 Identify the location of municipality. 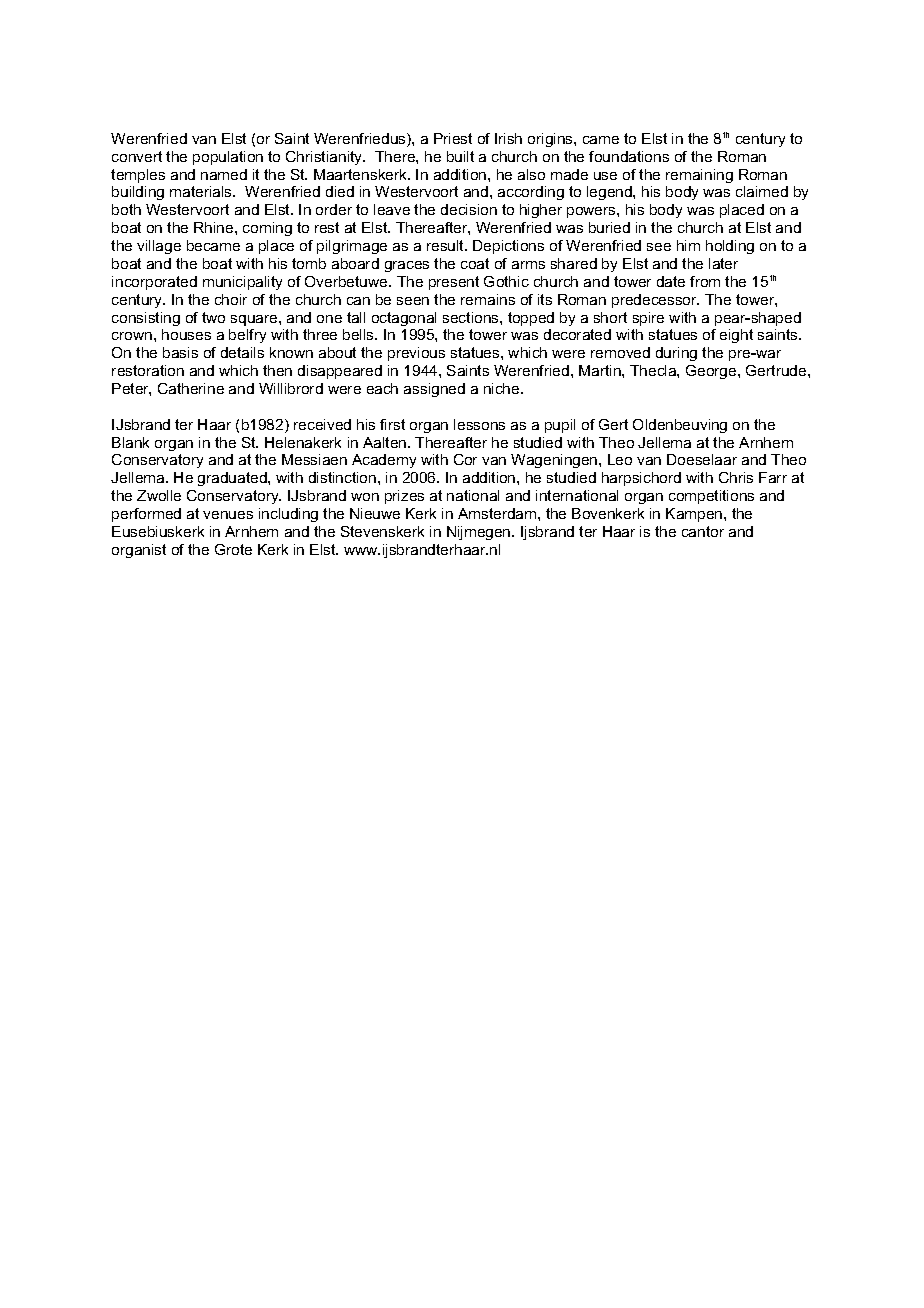
(242, 283).
